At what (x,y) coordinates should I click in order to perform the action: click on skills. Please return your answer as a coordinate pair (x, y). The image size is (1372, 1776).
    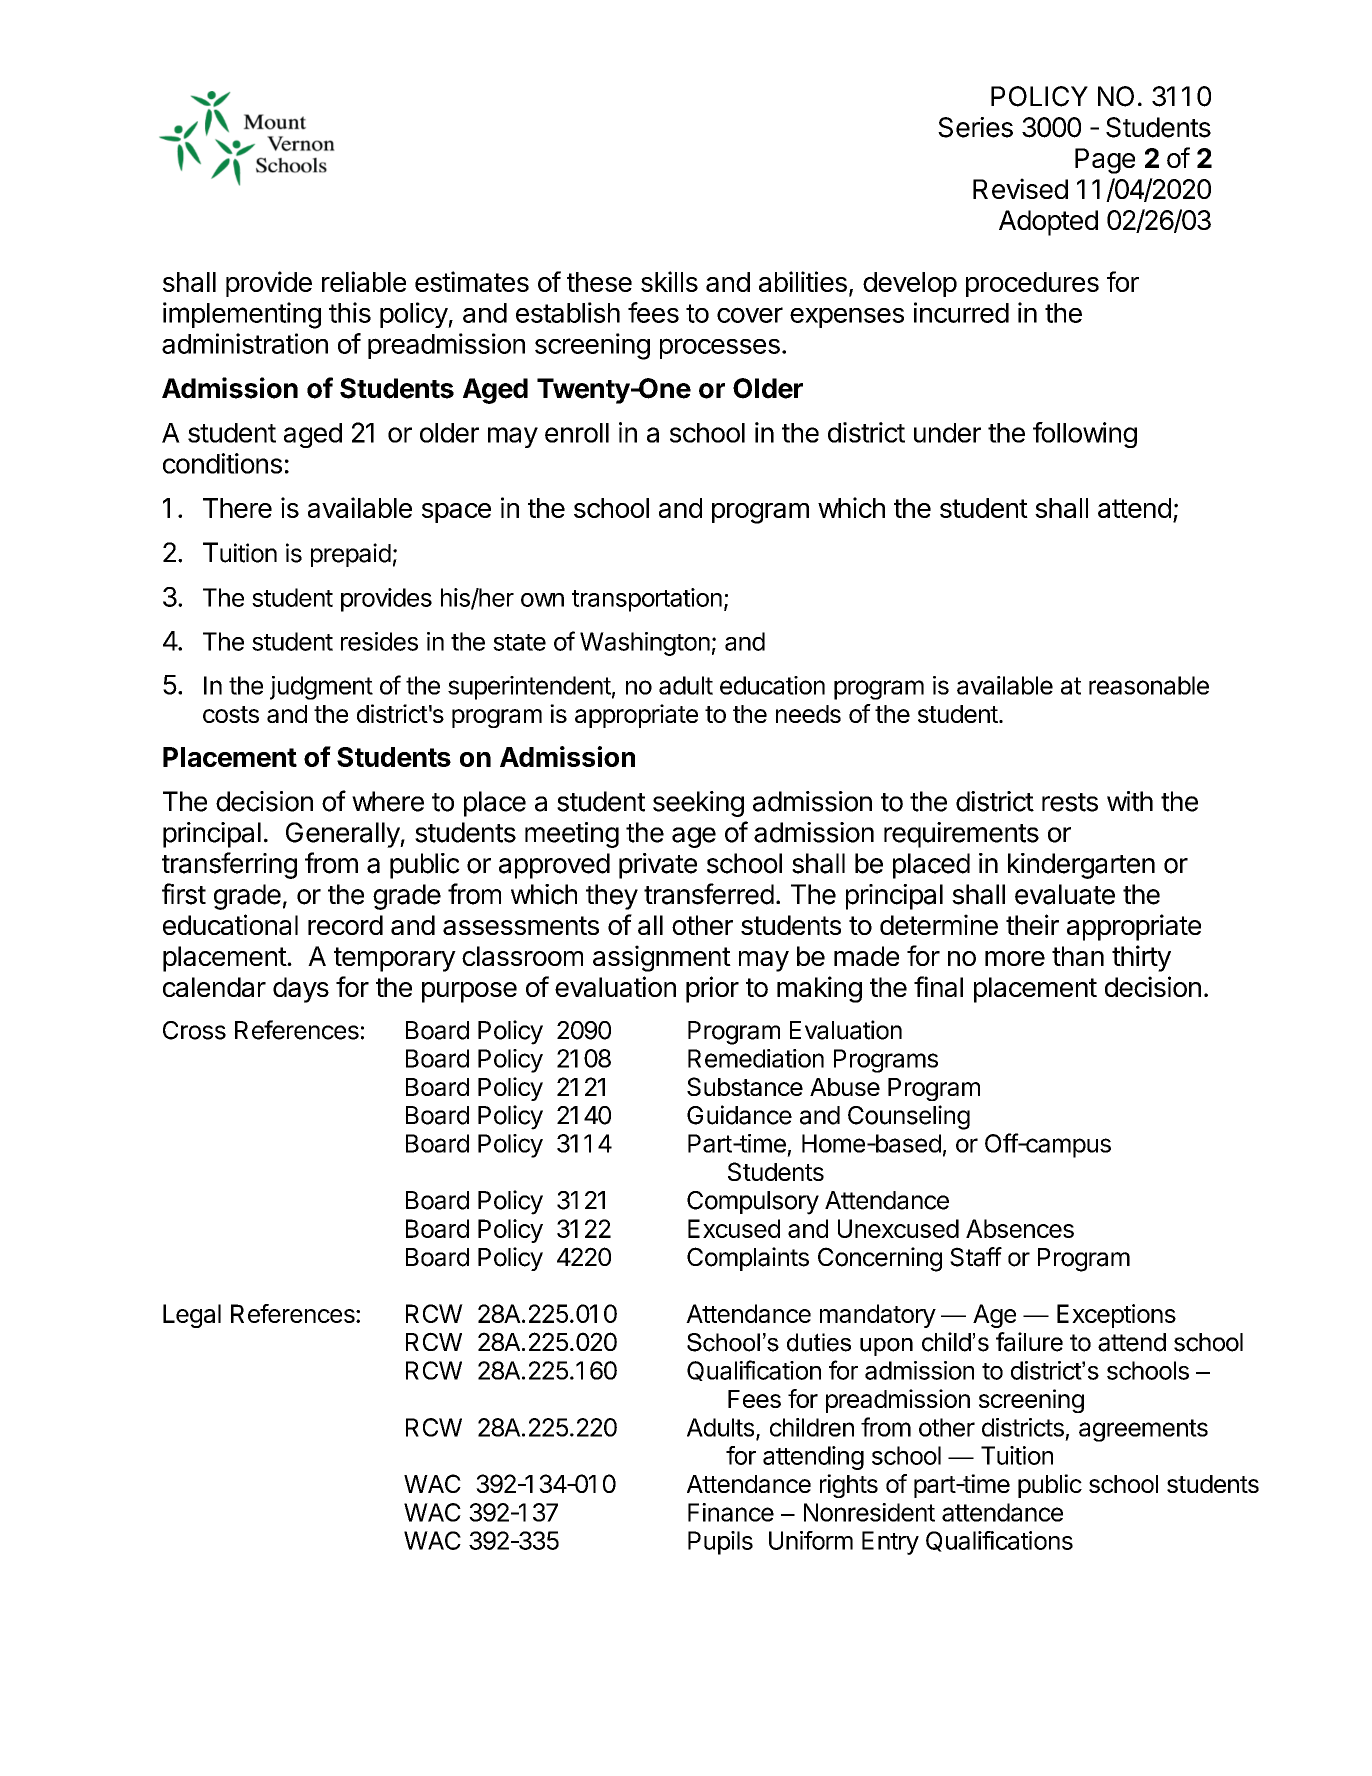
    Looking at the image, I should click on (669, 281).
